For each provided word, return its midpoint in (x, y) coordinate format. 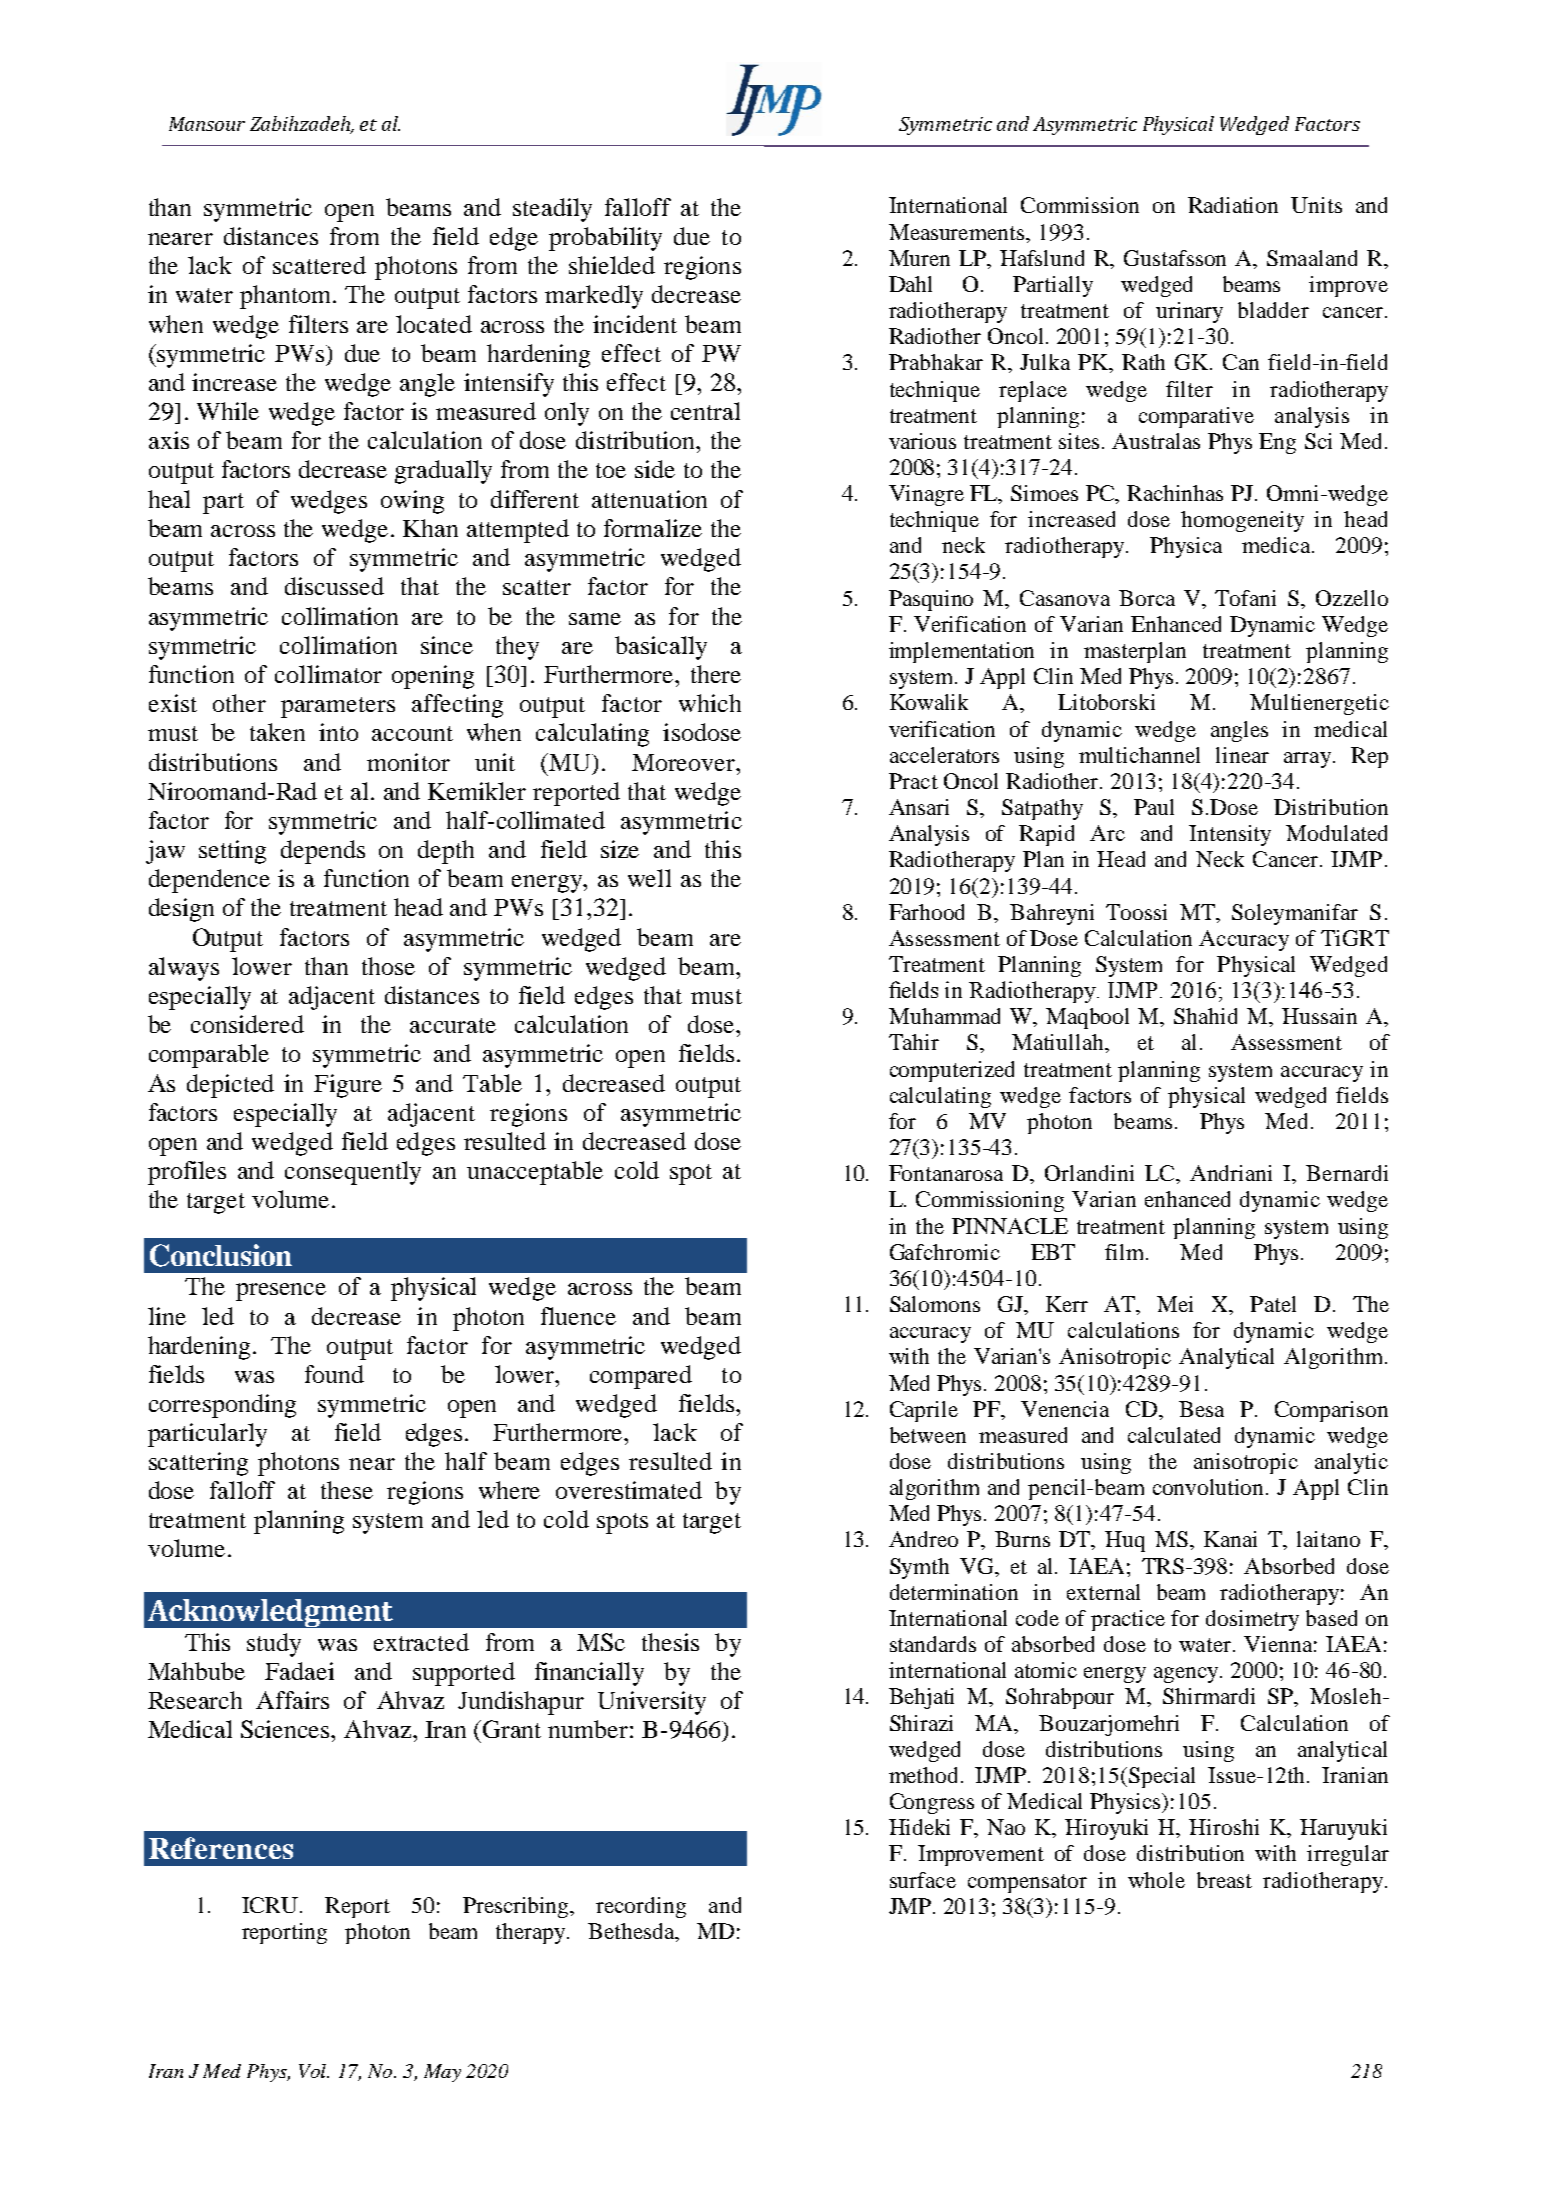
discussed (334, 586)
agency (1187, 1675)
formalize (653, 528)
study (274, 1645)
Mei (1175, 1304)
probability (605, 239)
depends (323, 852)
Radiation (1233, 205)
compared (641, 1377)
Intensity (1230, 835)
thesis (670, 1642)
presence (281, 1292)
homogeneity (1242, 521)
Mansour (207, 124)
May (442, 2073)
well (649, 878)
